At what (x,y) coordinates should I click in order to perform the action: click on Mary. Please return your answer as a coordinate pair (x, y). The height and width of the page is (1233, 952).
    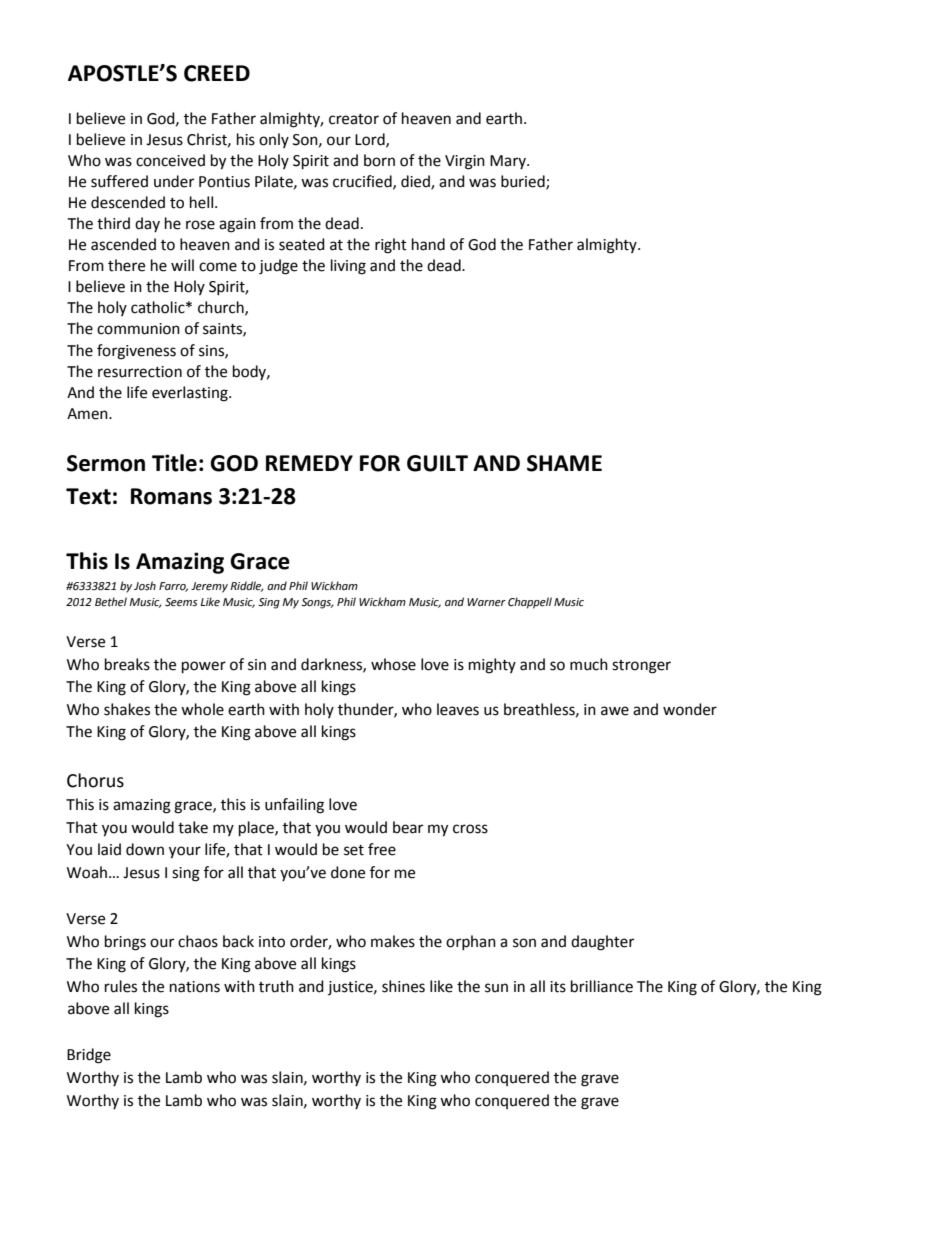
    Looking at the image, I should click on (509, 162).
